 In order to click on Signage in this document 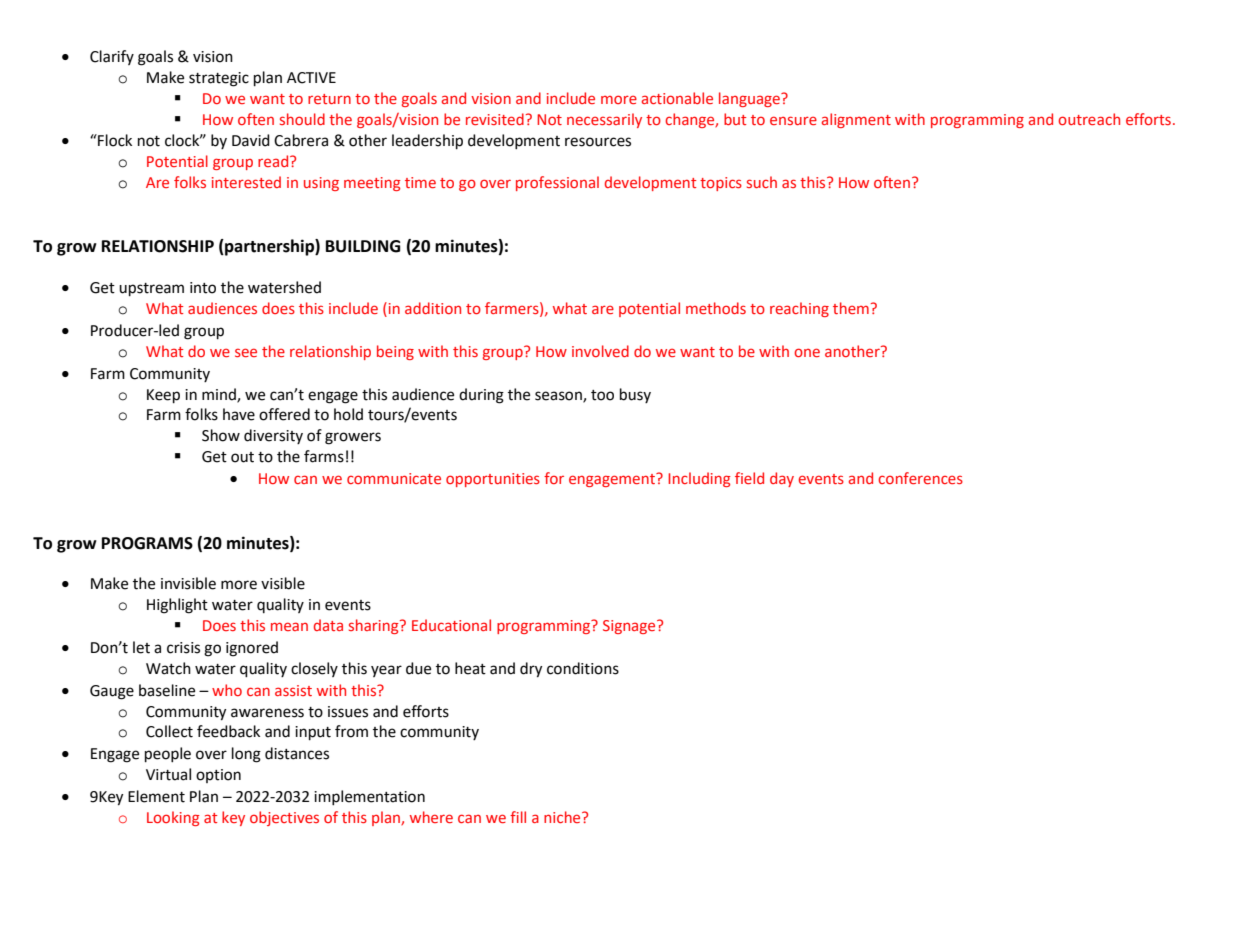, I will do `click(630, 627)`.
